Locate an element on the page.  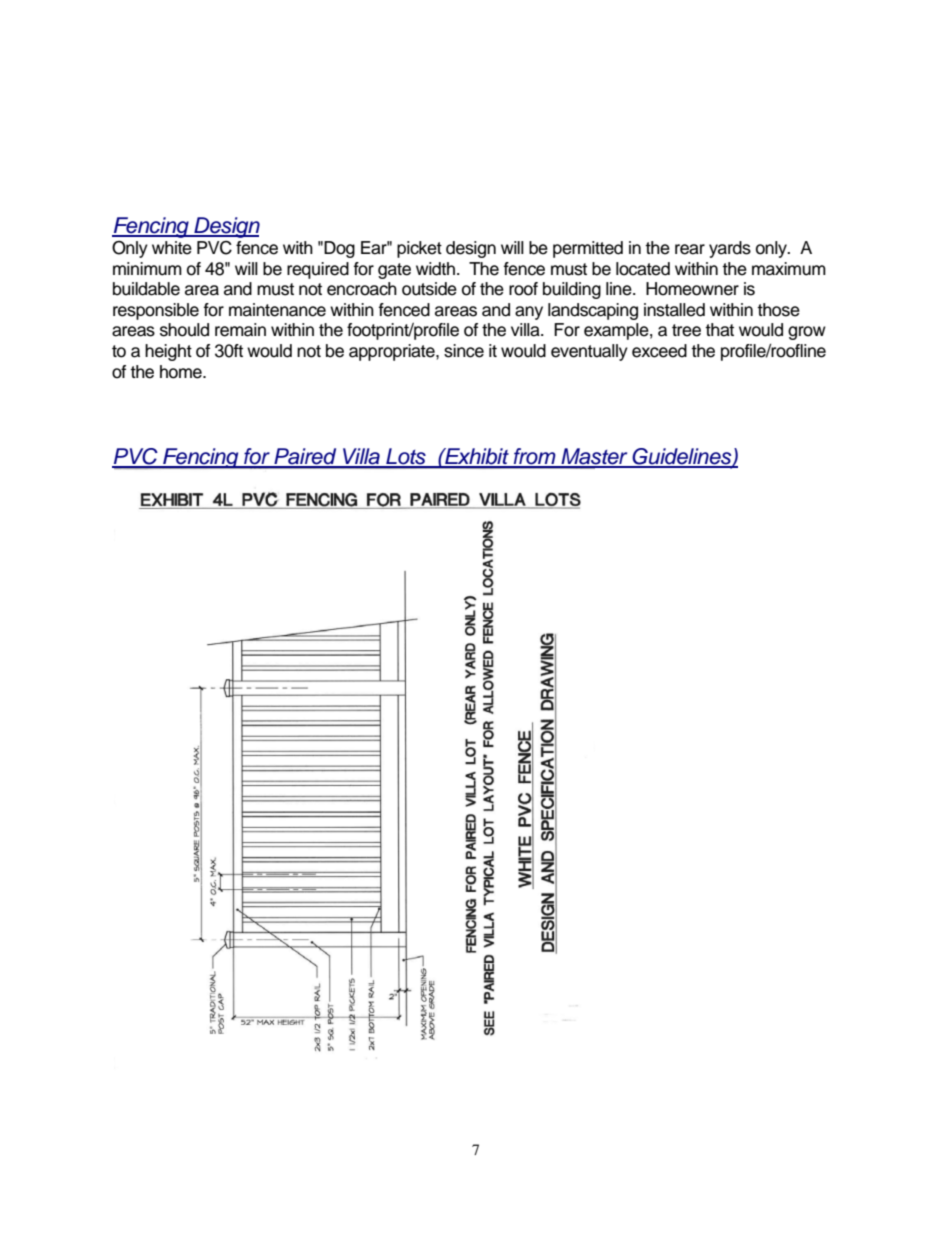
since is located at coordinates (464, 351).
